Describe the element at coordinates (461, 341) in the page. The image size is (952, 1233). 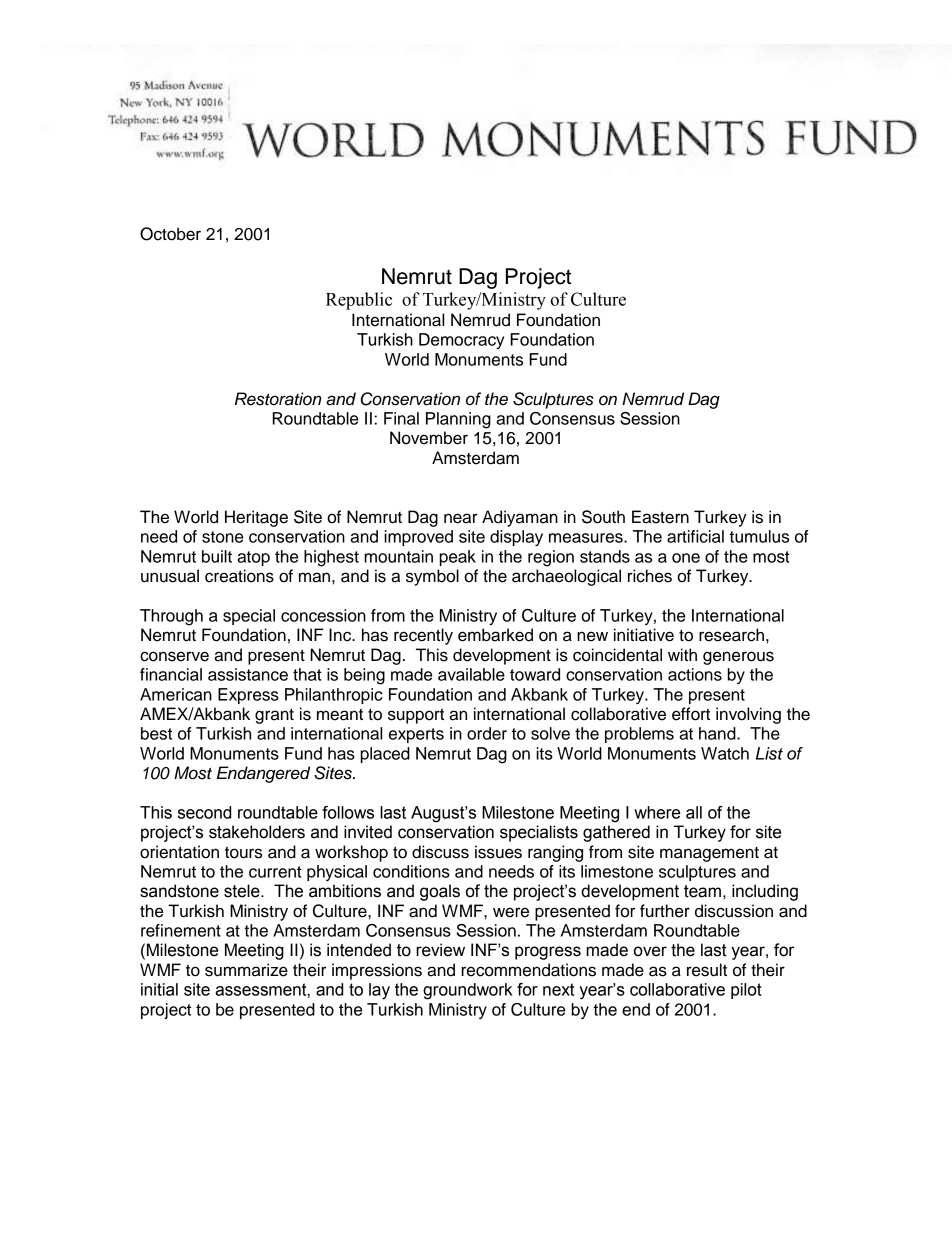
I see `Democracy` at that location.
